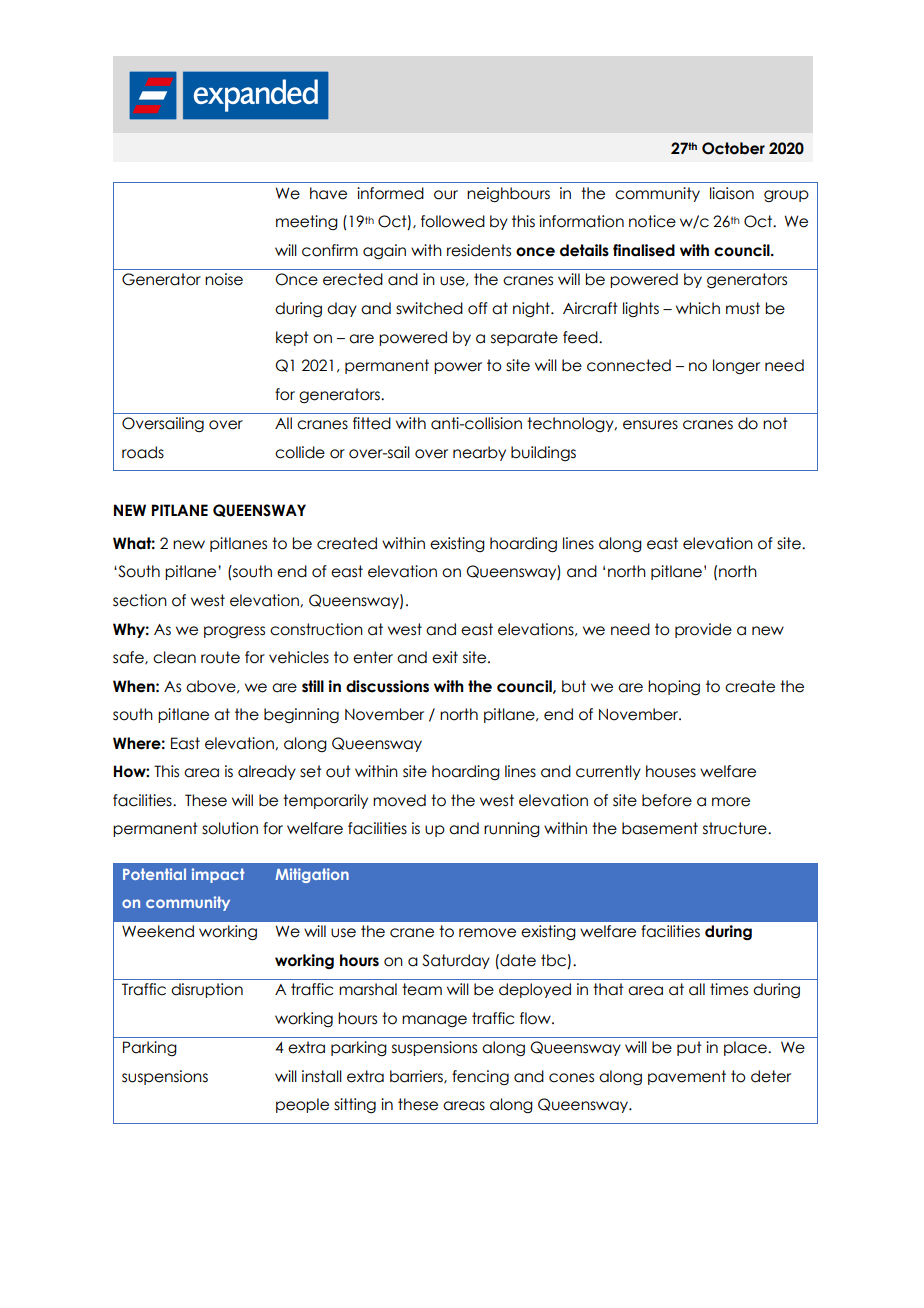 Image resolution: width=924 pixels, height=1308 pixels. I want to click on longer, so click(736, 366).
